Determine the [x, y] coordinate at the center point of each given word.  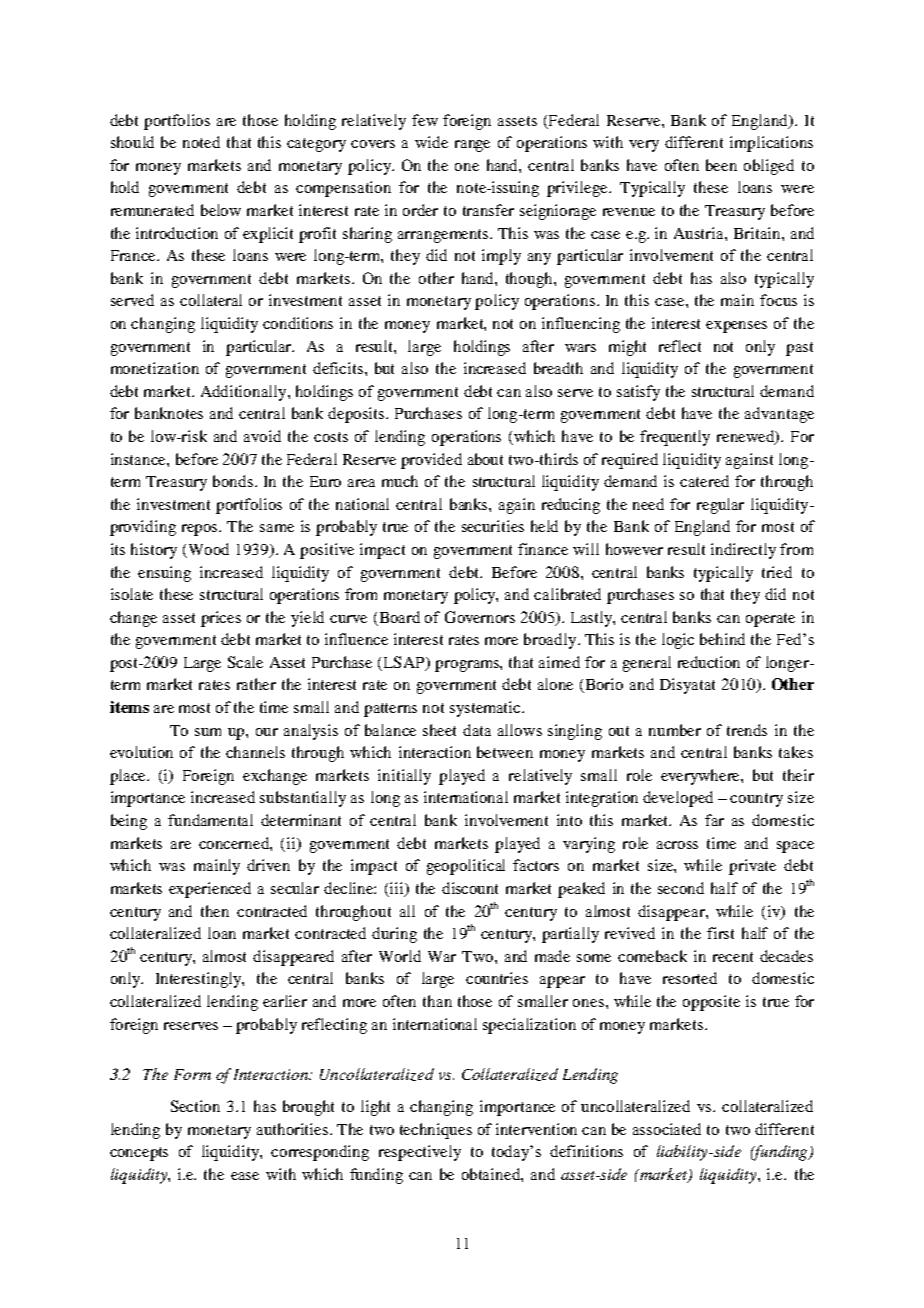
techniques [436, 1131]
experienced [210, 890]
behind [722, 639]
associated [667, 1129]
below [221, 210]
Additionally [245, 393]
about [485, 459]
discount [470, 888]
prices [221, 619]
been [721, 165]
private [752, 867]
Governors [480, 617]
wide [431, 142]
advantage [779, 415]
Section [195, 1106]
